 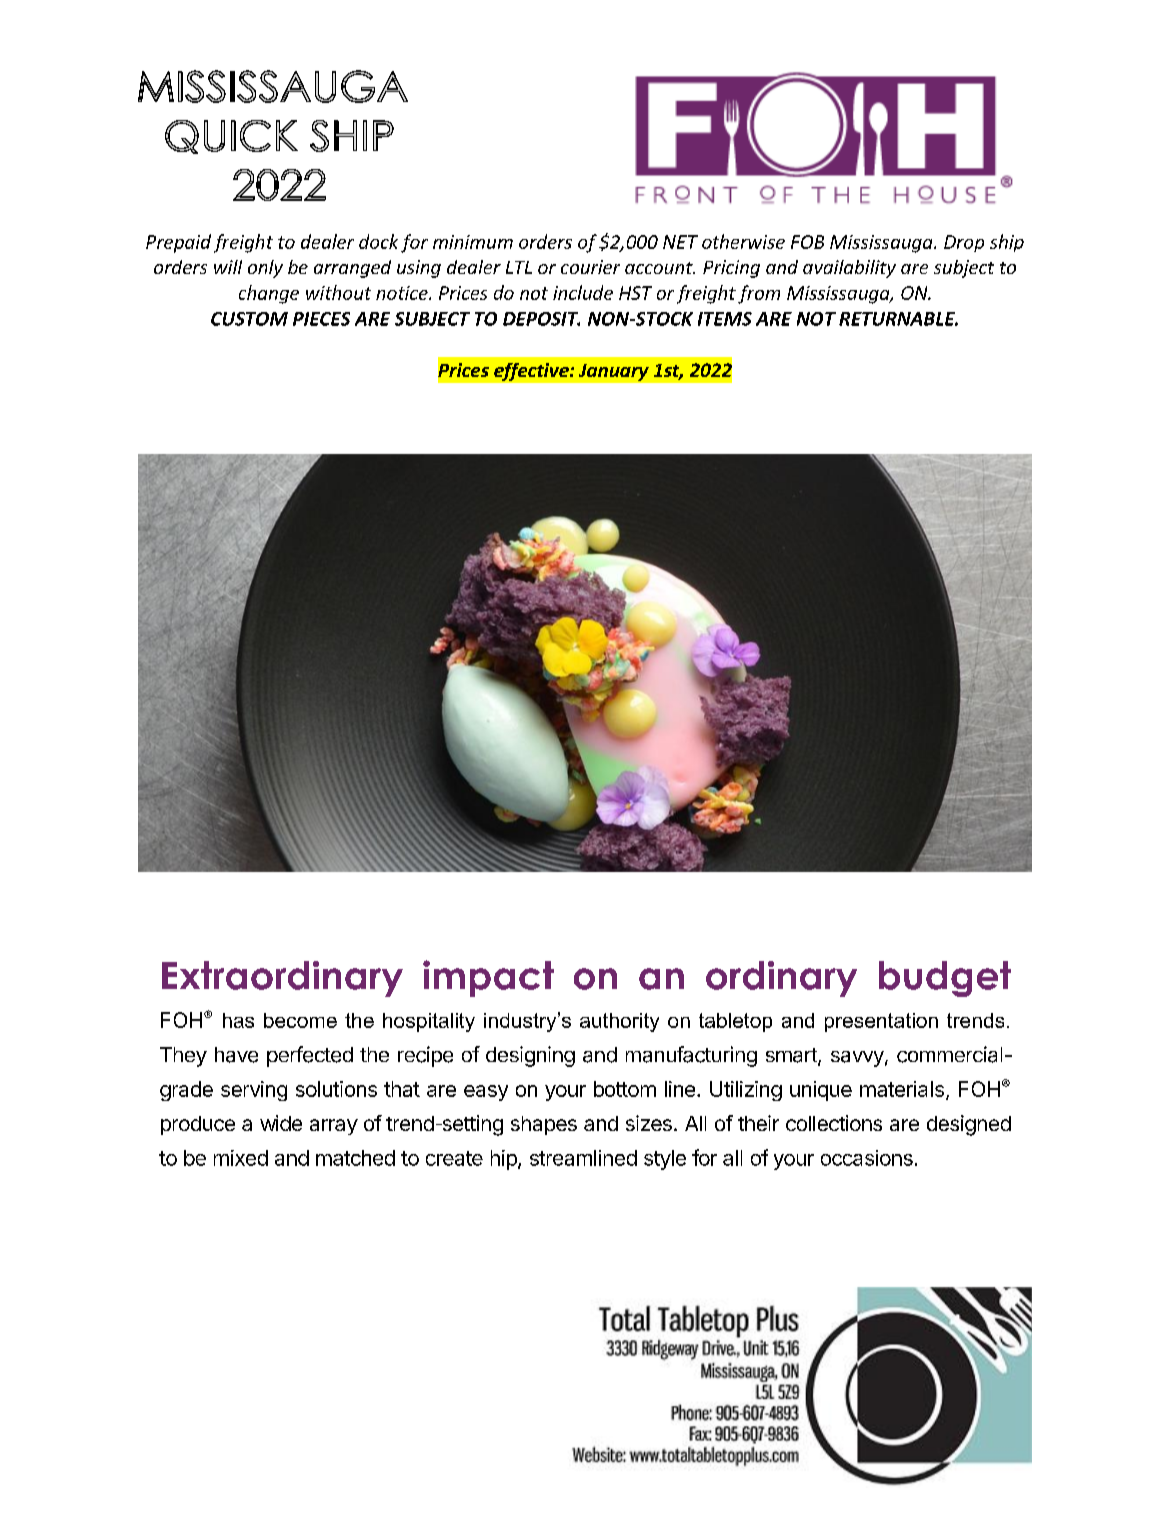 What do you see at coordinates (300, 1020) in the image?
I see `become` at bounding box center [300, 1020].
